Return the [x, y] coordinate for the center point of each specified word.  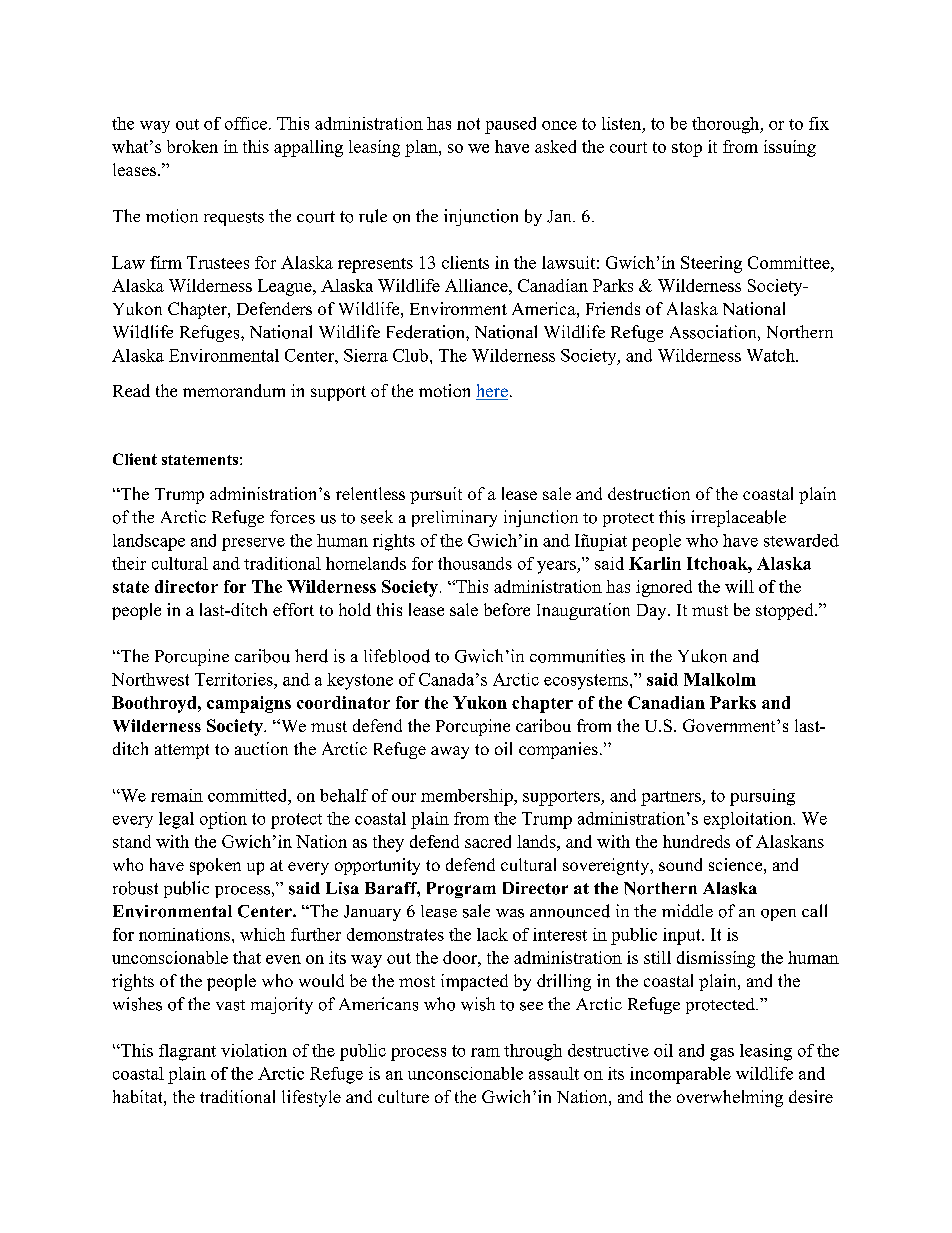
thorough [727, 125]
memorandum [234, 390]
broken [192, 146]
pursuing [762, 797]
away [450, 752]
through [533, 1052]
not [468, 124]
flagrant [187, 1052]
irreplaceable [738, 518]
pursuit [436, 495]
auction [261, 748]
